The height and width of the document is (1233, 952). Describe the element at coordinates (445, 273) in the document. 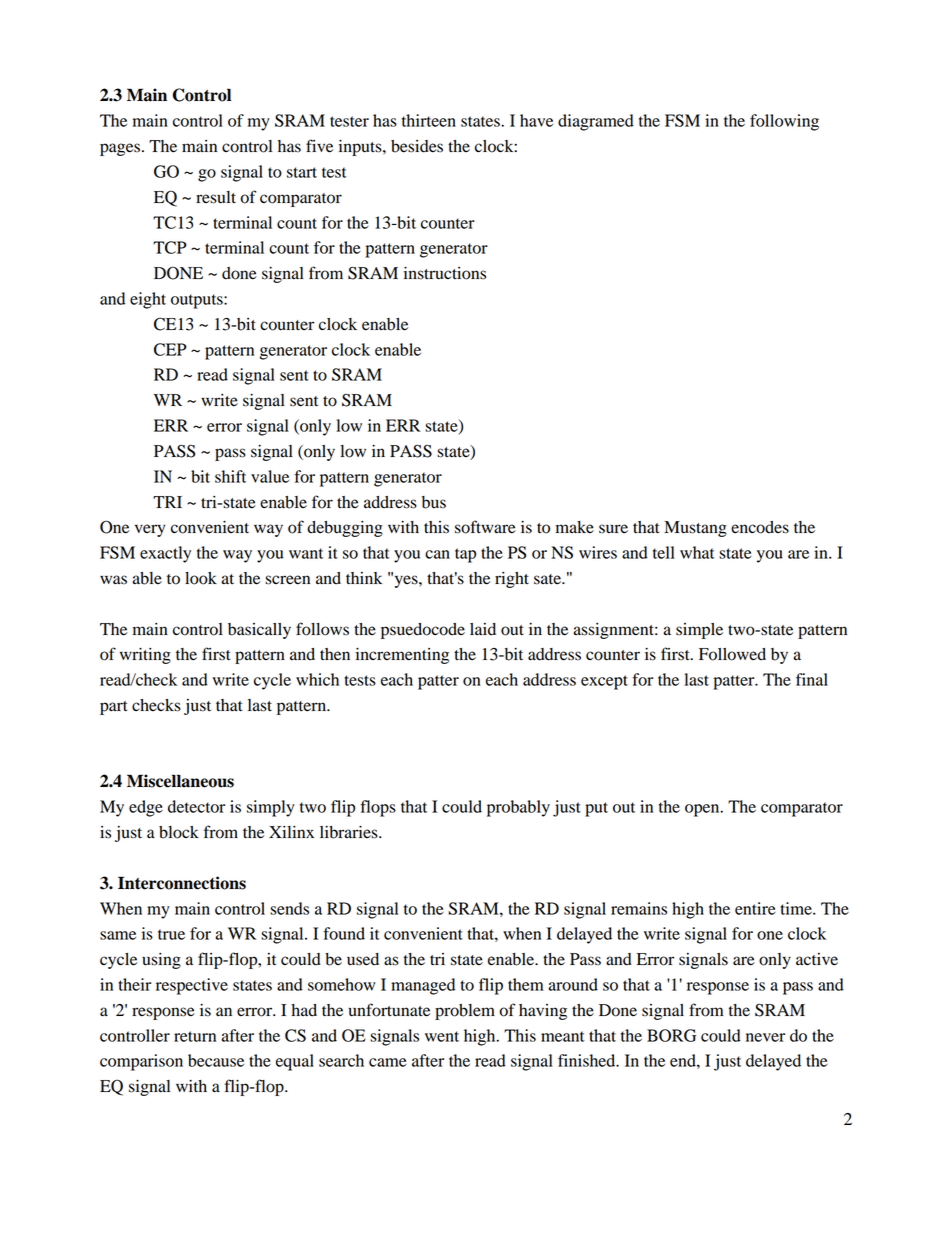

I see `instructions` at that location.
